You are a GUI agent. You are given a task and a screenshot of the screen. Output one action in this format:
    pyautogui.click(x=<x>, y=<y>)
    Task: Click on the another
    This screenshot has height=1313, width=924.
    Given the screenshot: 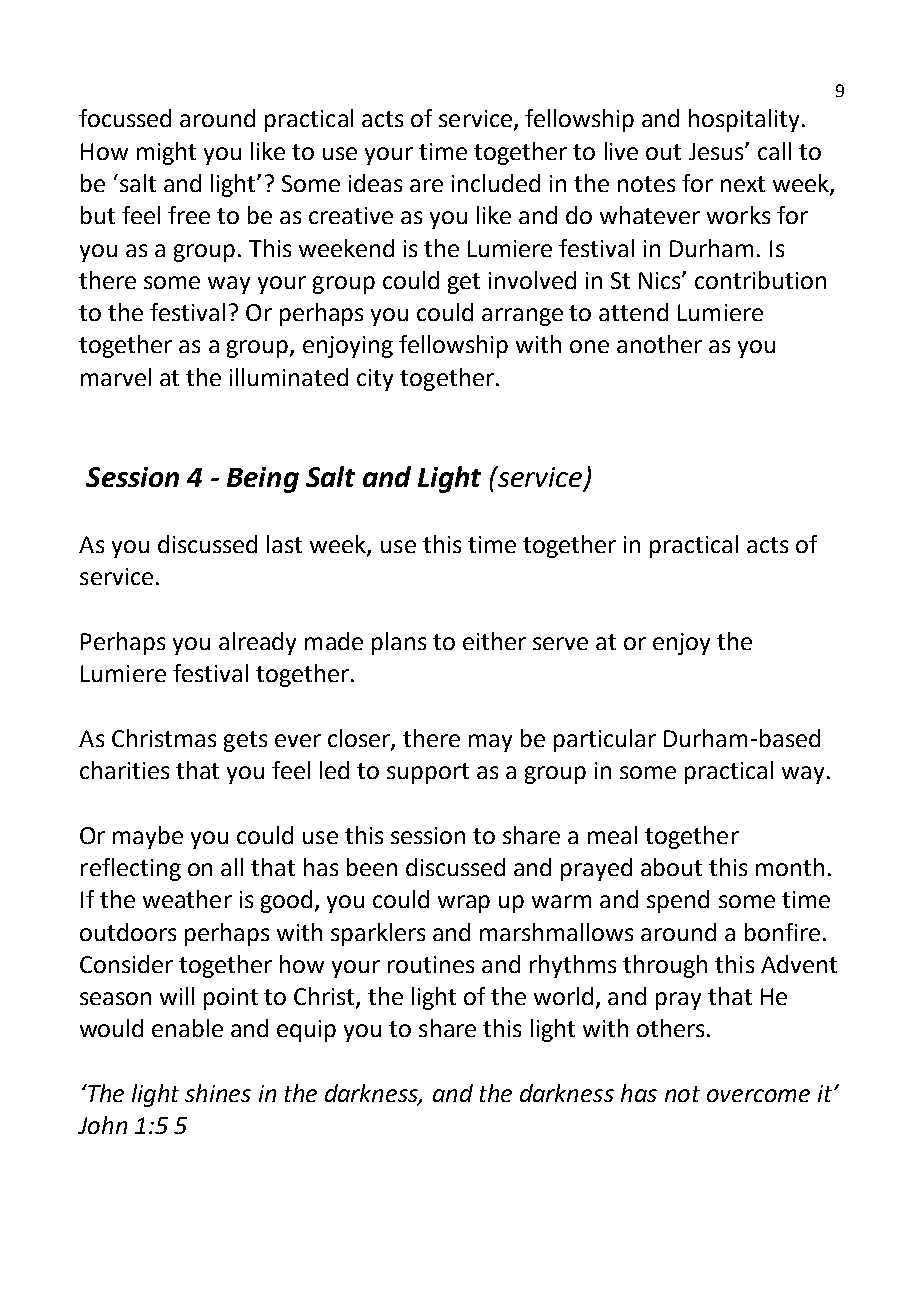 What is the action you would take?
    pyautogui.click(x=659, y=344)
